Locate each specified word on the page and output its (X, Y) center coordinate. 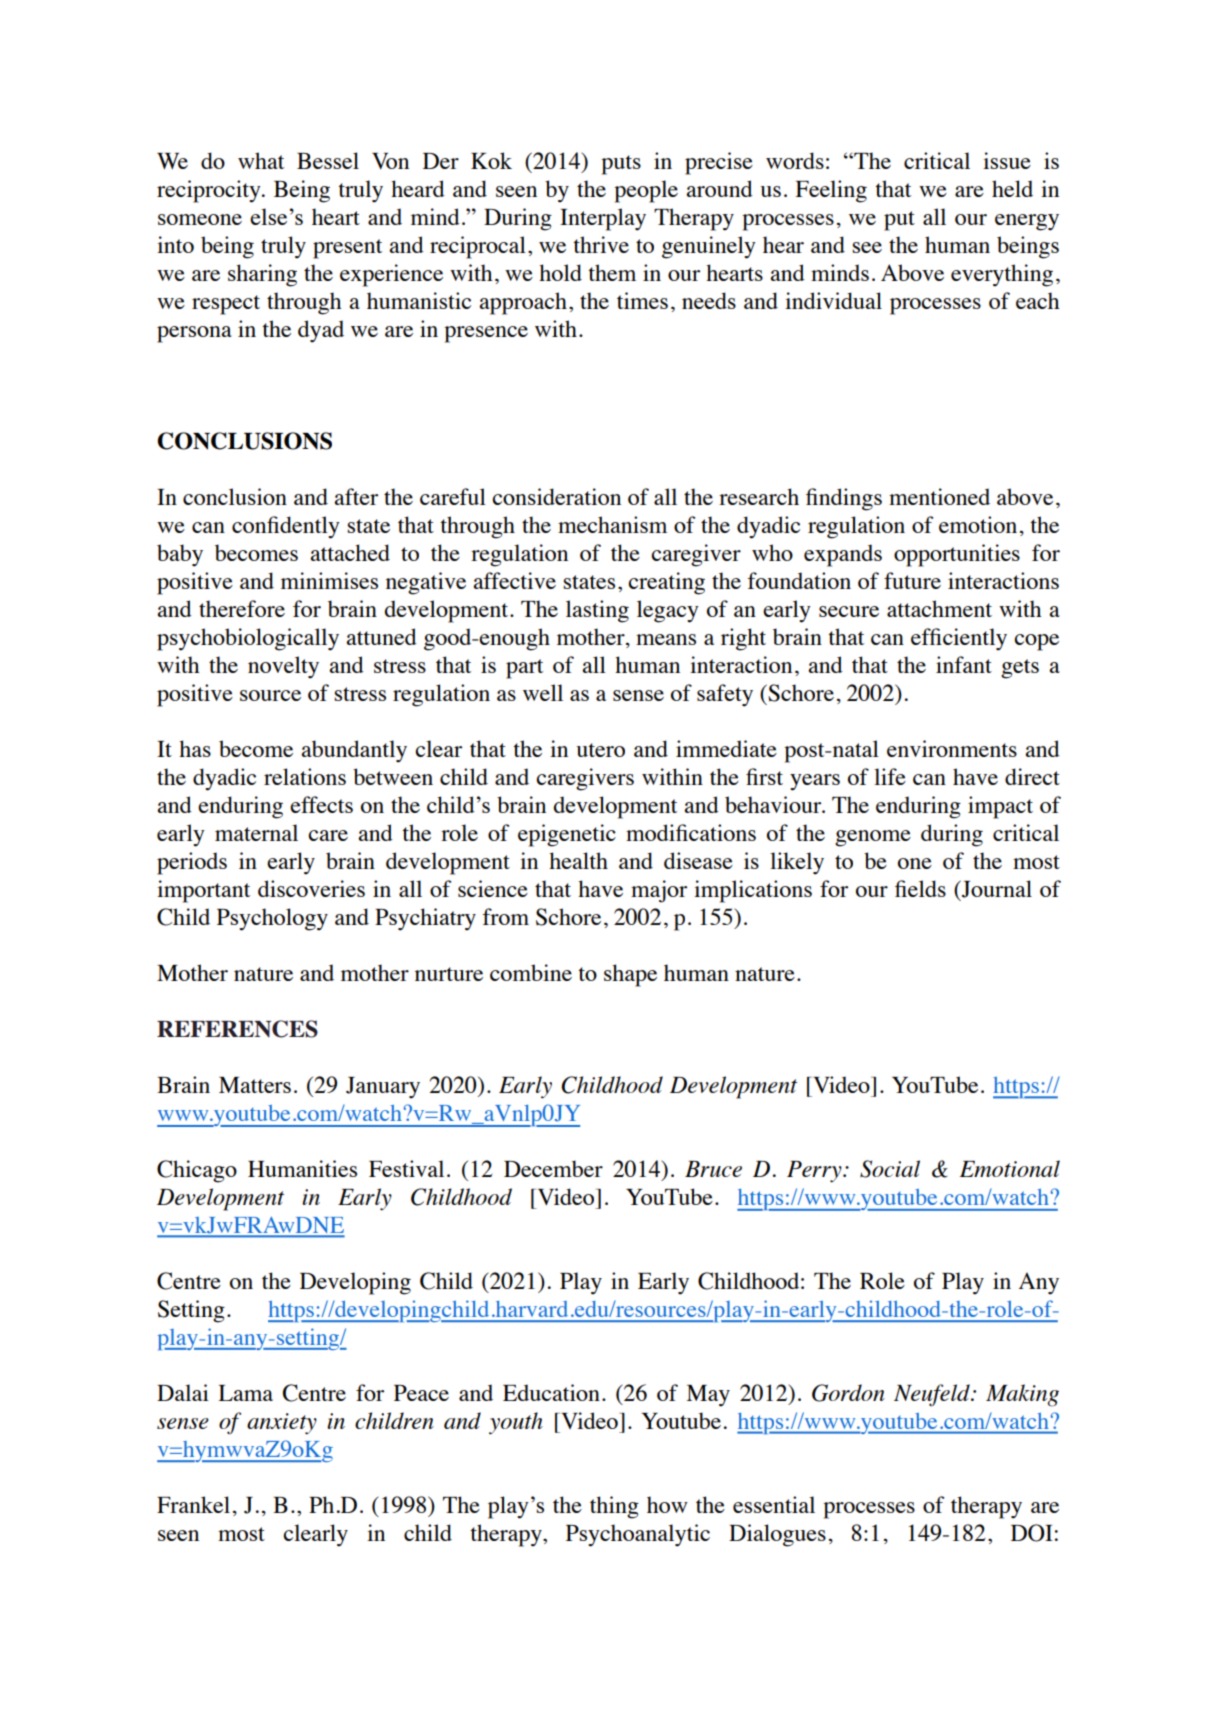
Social (890, 1169)
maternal (256, 832)
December (553, 1168)
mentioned (939, 496)
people (646, 191)
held (1012, 188)
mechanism (612, 524)
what (261, 160)
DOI (1032, 1533)
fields (920, 888)
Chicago (197, 1171)
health (578, 860)
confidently (286, 527)
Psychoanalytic (638, 1535)
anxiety (282, 1424)
